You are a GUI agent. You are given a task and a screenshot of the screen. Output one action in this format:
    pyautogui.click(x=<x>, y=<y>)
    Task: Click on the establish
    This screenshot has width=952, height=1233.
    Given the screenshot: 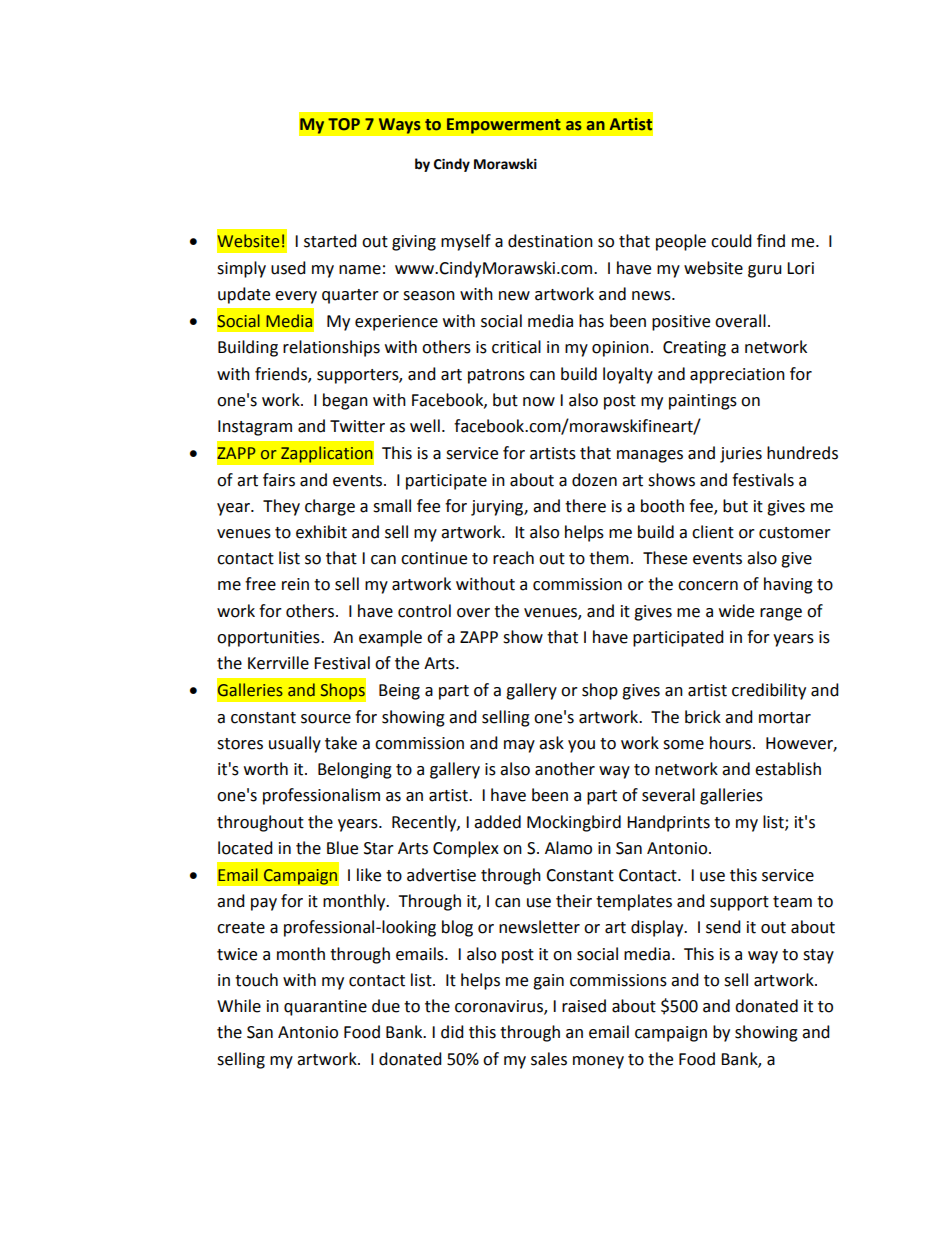 What is the action you would take?
    pyautogui.click(x=788, y=769)
